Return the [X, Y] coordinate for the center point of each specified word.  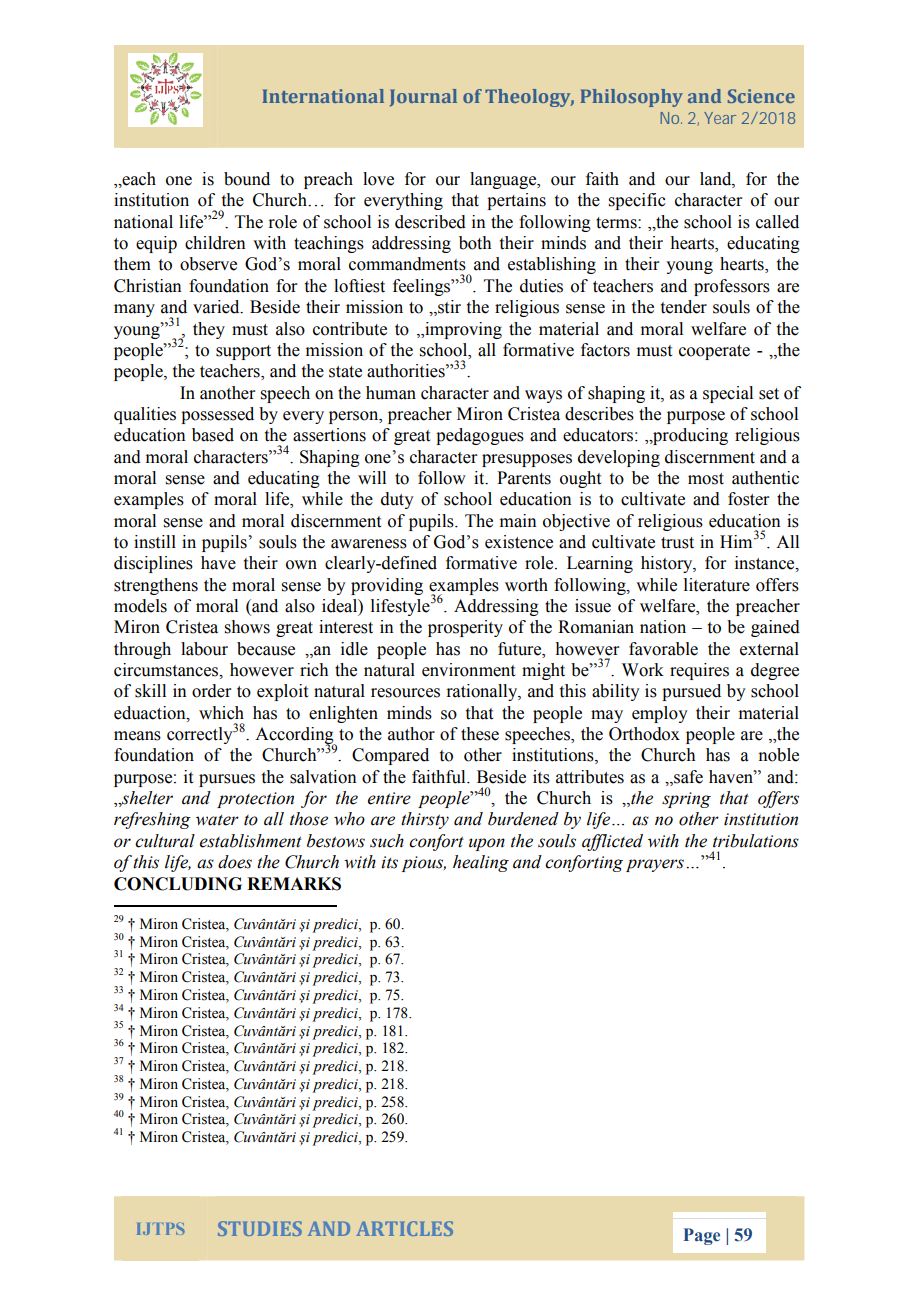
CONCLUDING [178, 884]
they [209, 330]
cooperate [714, 352]
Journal [423, 98]
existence [519, 542]
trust [677, 543]
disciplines [153, 564]
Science [761, 96]
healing [481, 863]
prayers [655, 865]
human [391, 393]
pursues [227, 780]
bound [247, 179]
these [480, 734]
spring [686, 800]
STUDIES [260, 1228]
